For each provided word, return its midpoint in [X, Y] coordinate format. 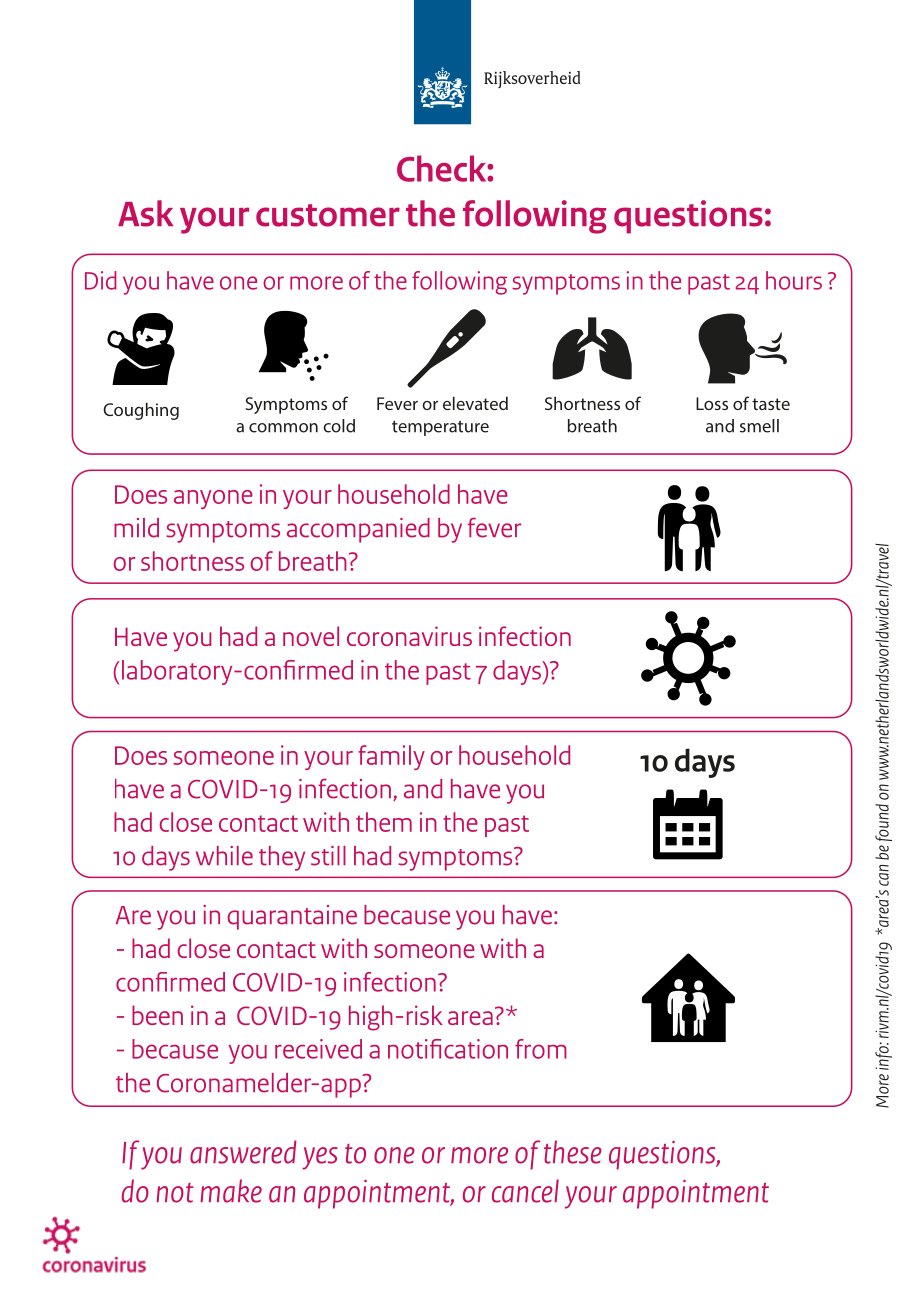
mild [136, 528]
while [224, 856]
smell [759, 426]
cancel [525, 1191]
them [384, 822]
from [541, 1049]
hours [794, 280]
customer [328, 215]
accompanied [358, 530]
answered [243, 1152]
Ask [145, 213]
